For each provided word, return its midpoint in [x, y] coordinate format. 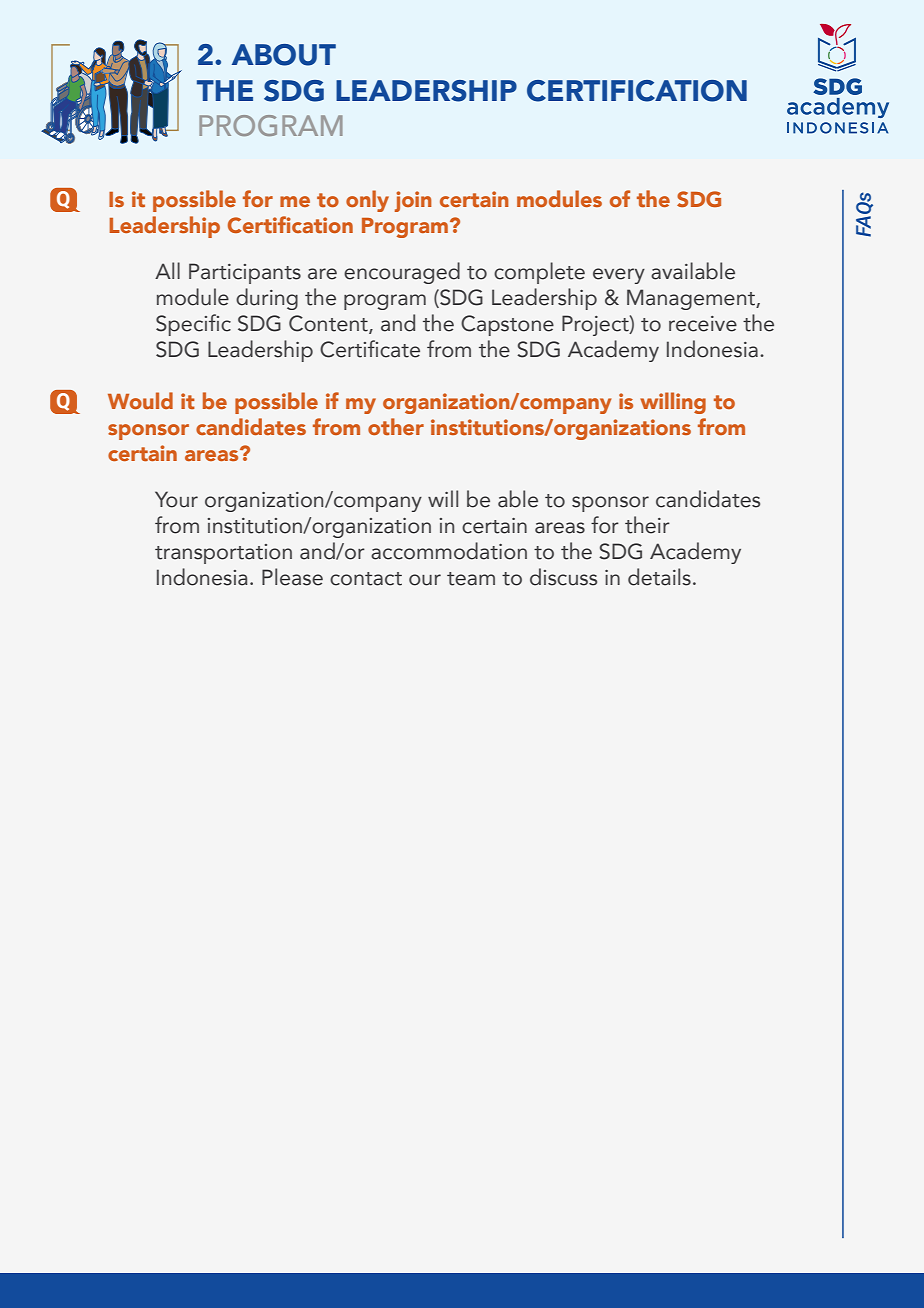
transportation [223, 554]
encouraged [402, 273]
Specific [193, 325]
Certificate [370, 349]
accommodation [449, 551]
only [367, 201]
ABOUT [284, 55]
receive [703, 324]
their [647, 525]
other [396, 426]
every [619, 276]
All [167, 270]
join [413, 201]
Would [140, 400]
